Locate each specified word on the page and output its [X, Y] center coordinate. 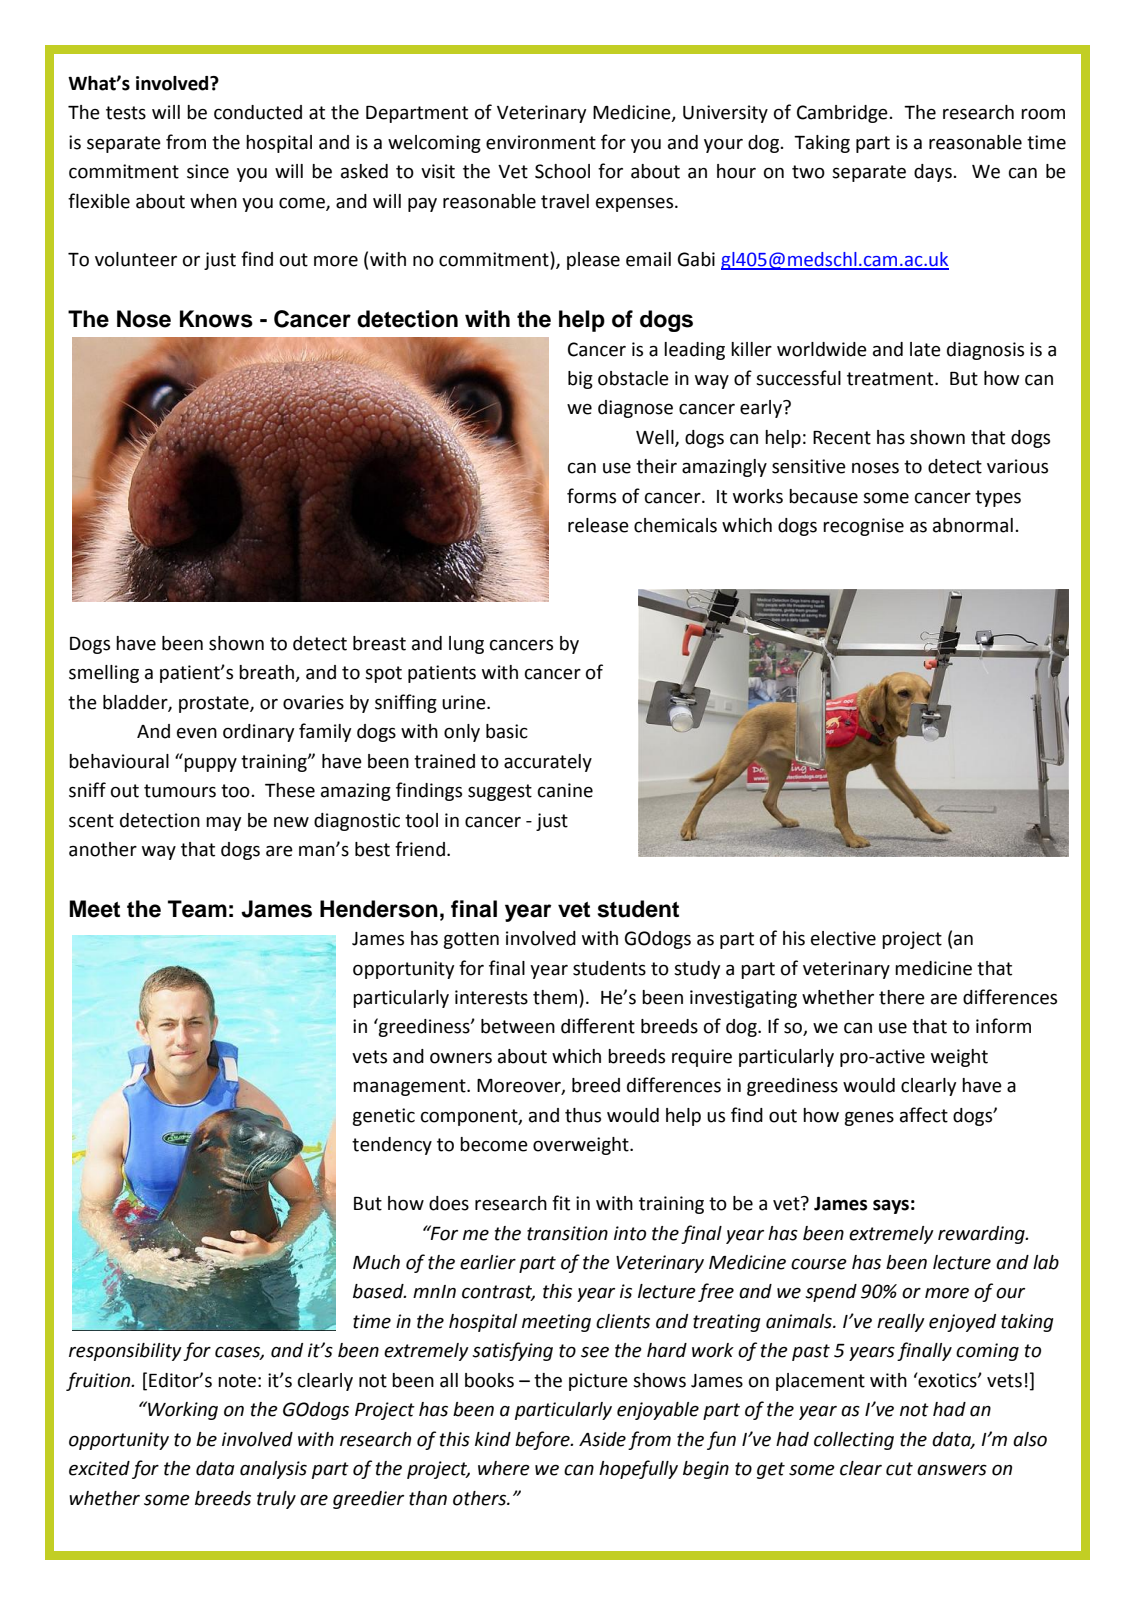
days [934, 173]
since [208, 171]
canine [565, 790]
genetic [383, 1117]
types [998, 498]
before [543, 1440]
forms [591, 496]
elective [843, 938]
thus [583, 1115]
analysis [273, 1470]
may [223, 824]
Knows [216, 319]
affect [924, 1115]
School [562, 171]
